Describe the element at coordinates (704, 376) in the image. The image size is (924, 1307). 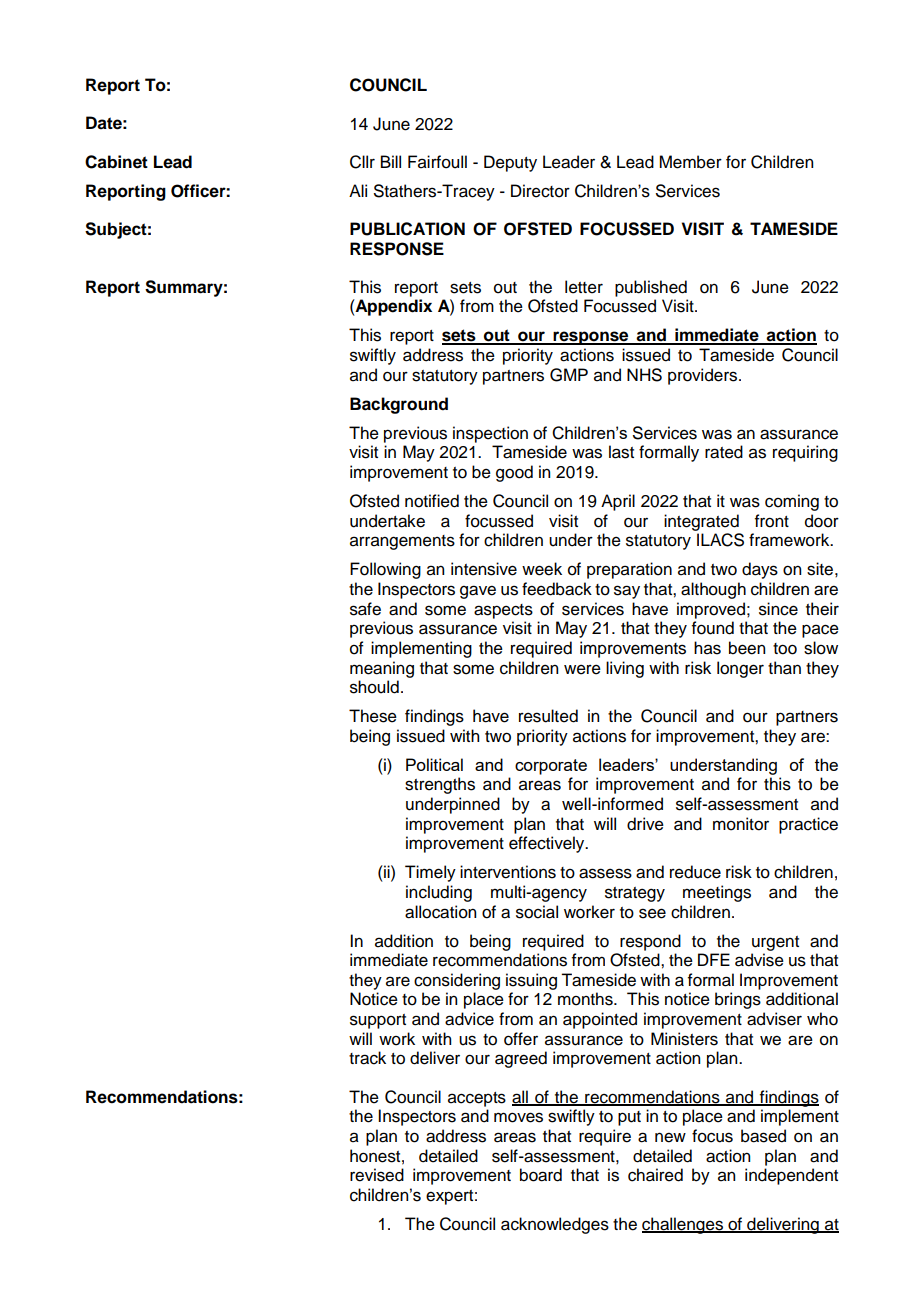
I see `providers` at that location.
